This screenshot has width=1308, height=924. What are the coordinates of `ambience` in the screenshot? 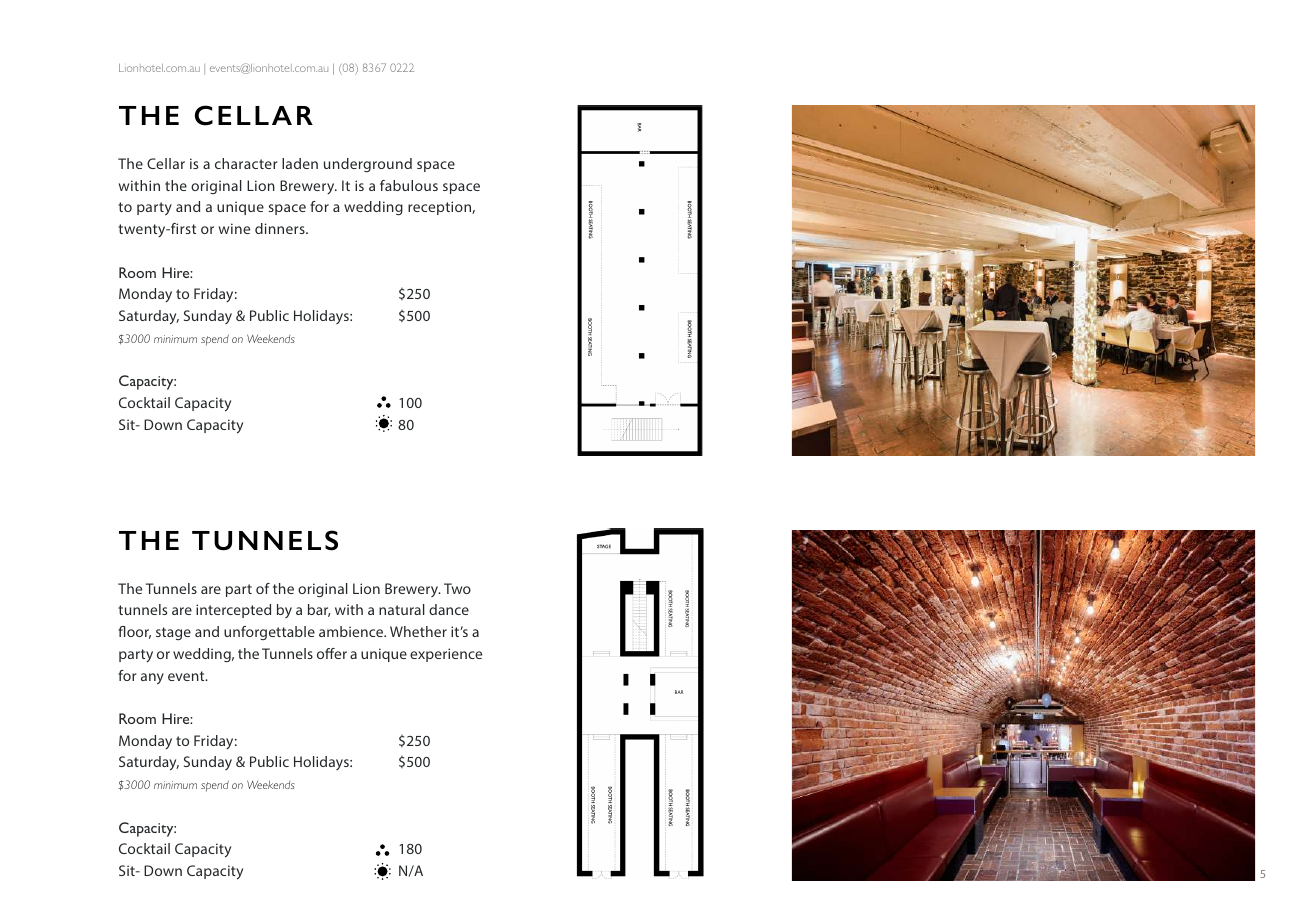 It's located at (352, 631).
